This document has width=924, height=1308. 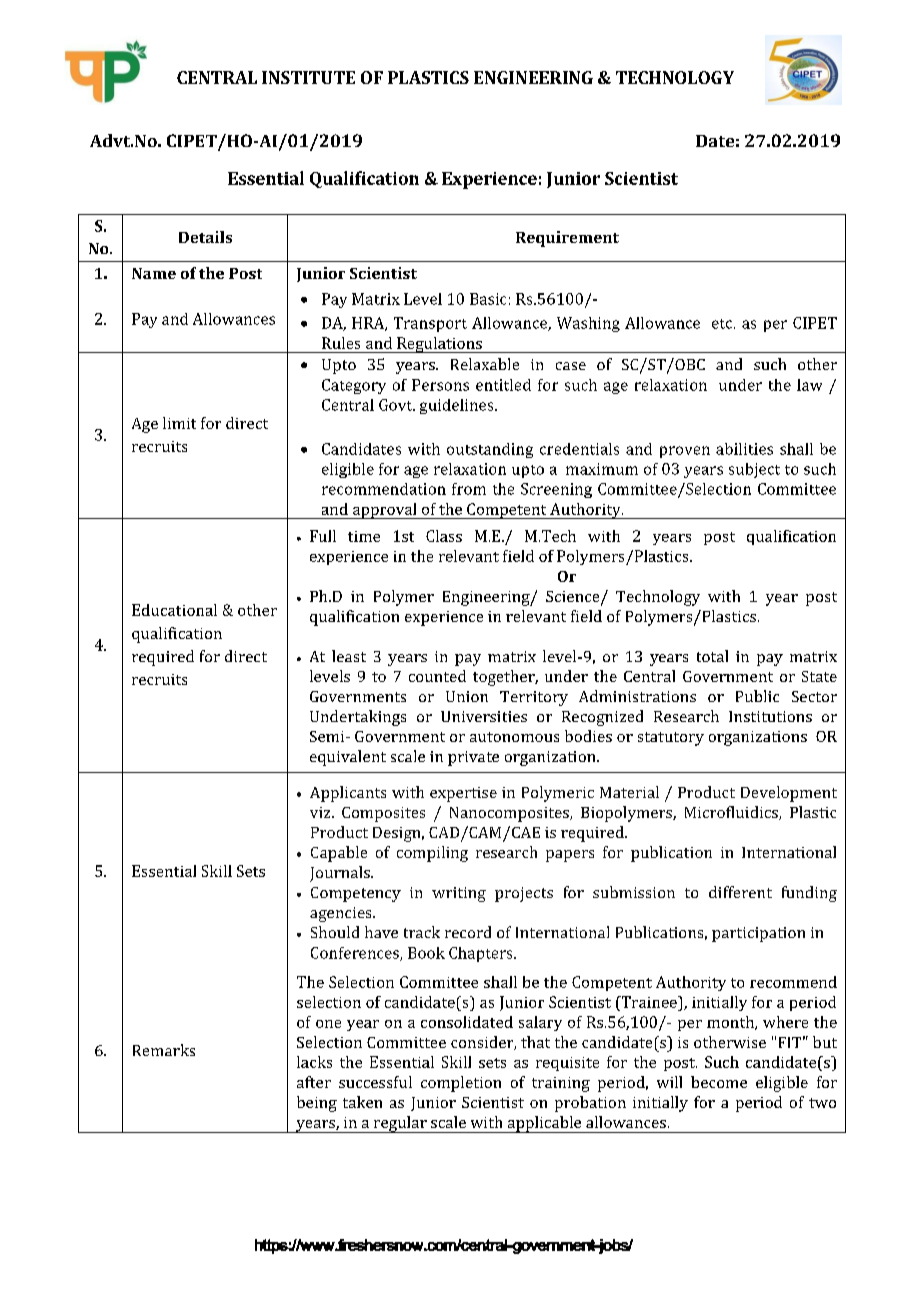 I want to click on Science, so click(x=574, y=597).
